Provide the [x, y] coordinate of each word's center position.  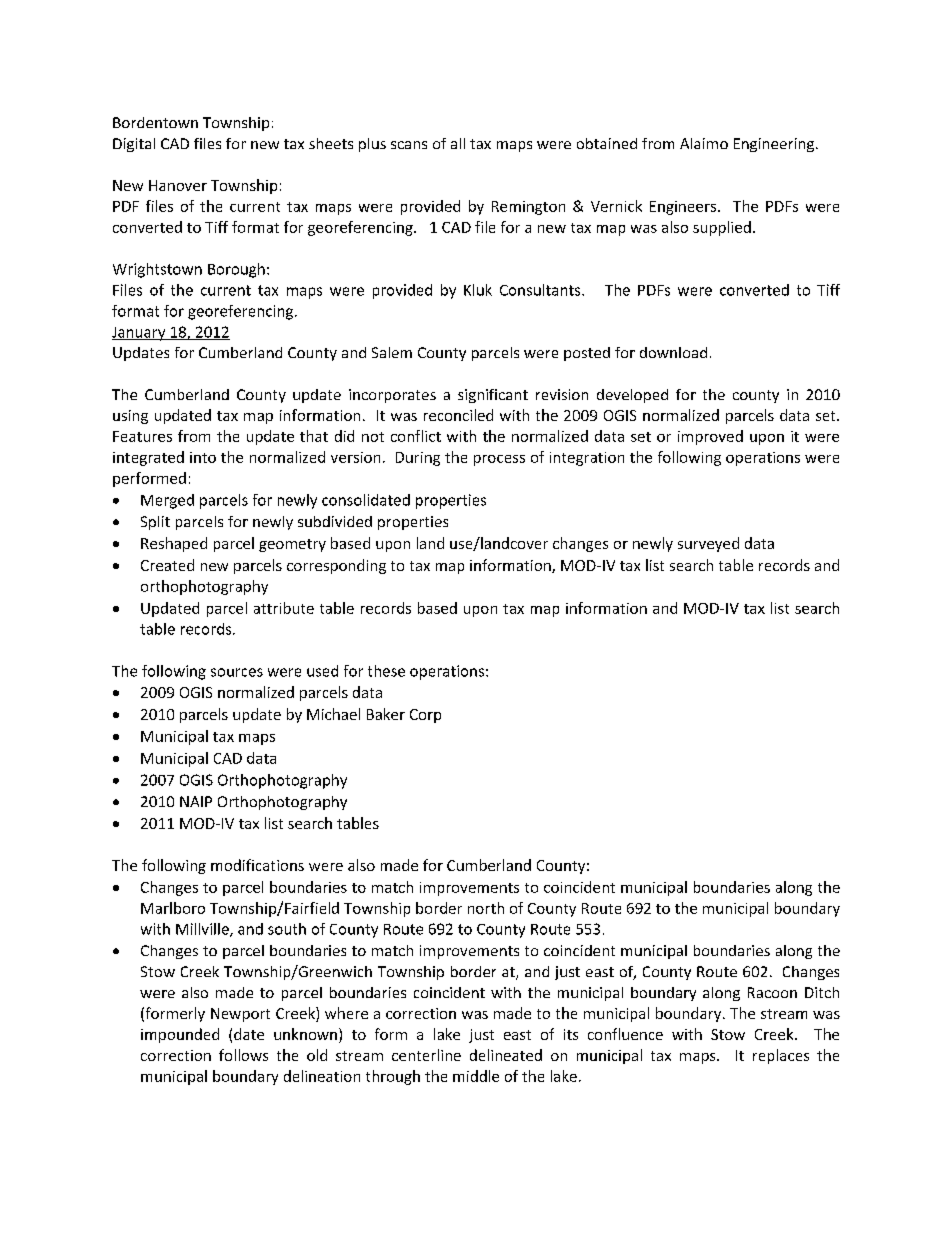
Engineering [775, 145]
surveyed [708, 544]
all [458, 143]
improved [710, 437]
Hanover [178, 185]
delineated [506, 1055]
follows [243, 1055]
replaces [781, 1056]
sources [237, 672]
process [499, 460]
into [203, 457]
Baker [386, 714]
